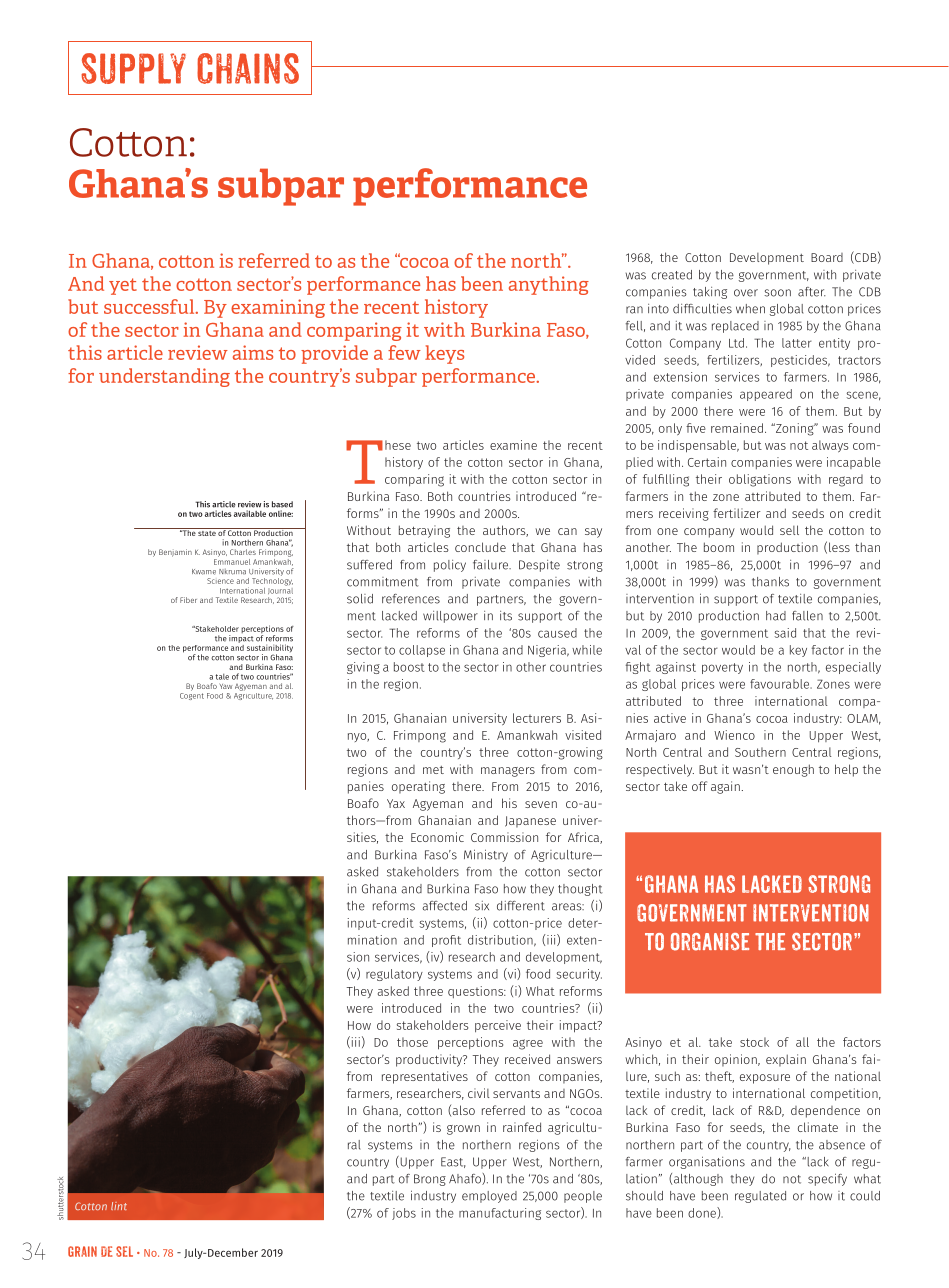 This image has width=949, height=1288. I want to click on Board, so click(827, 257).
